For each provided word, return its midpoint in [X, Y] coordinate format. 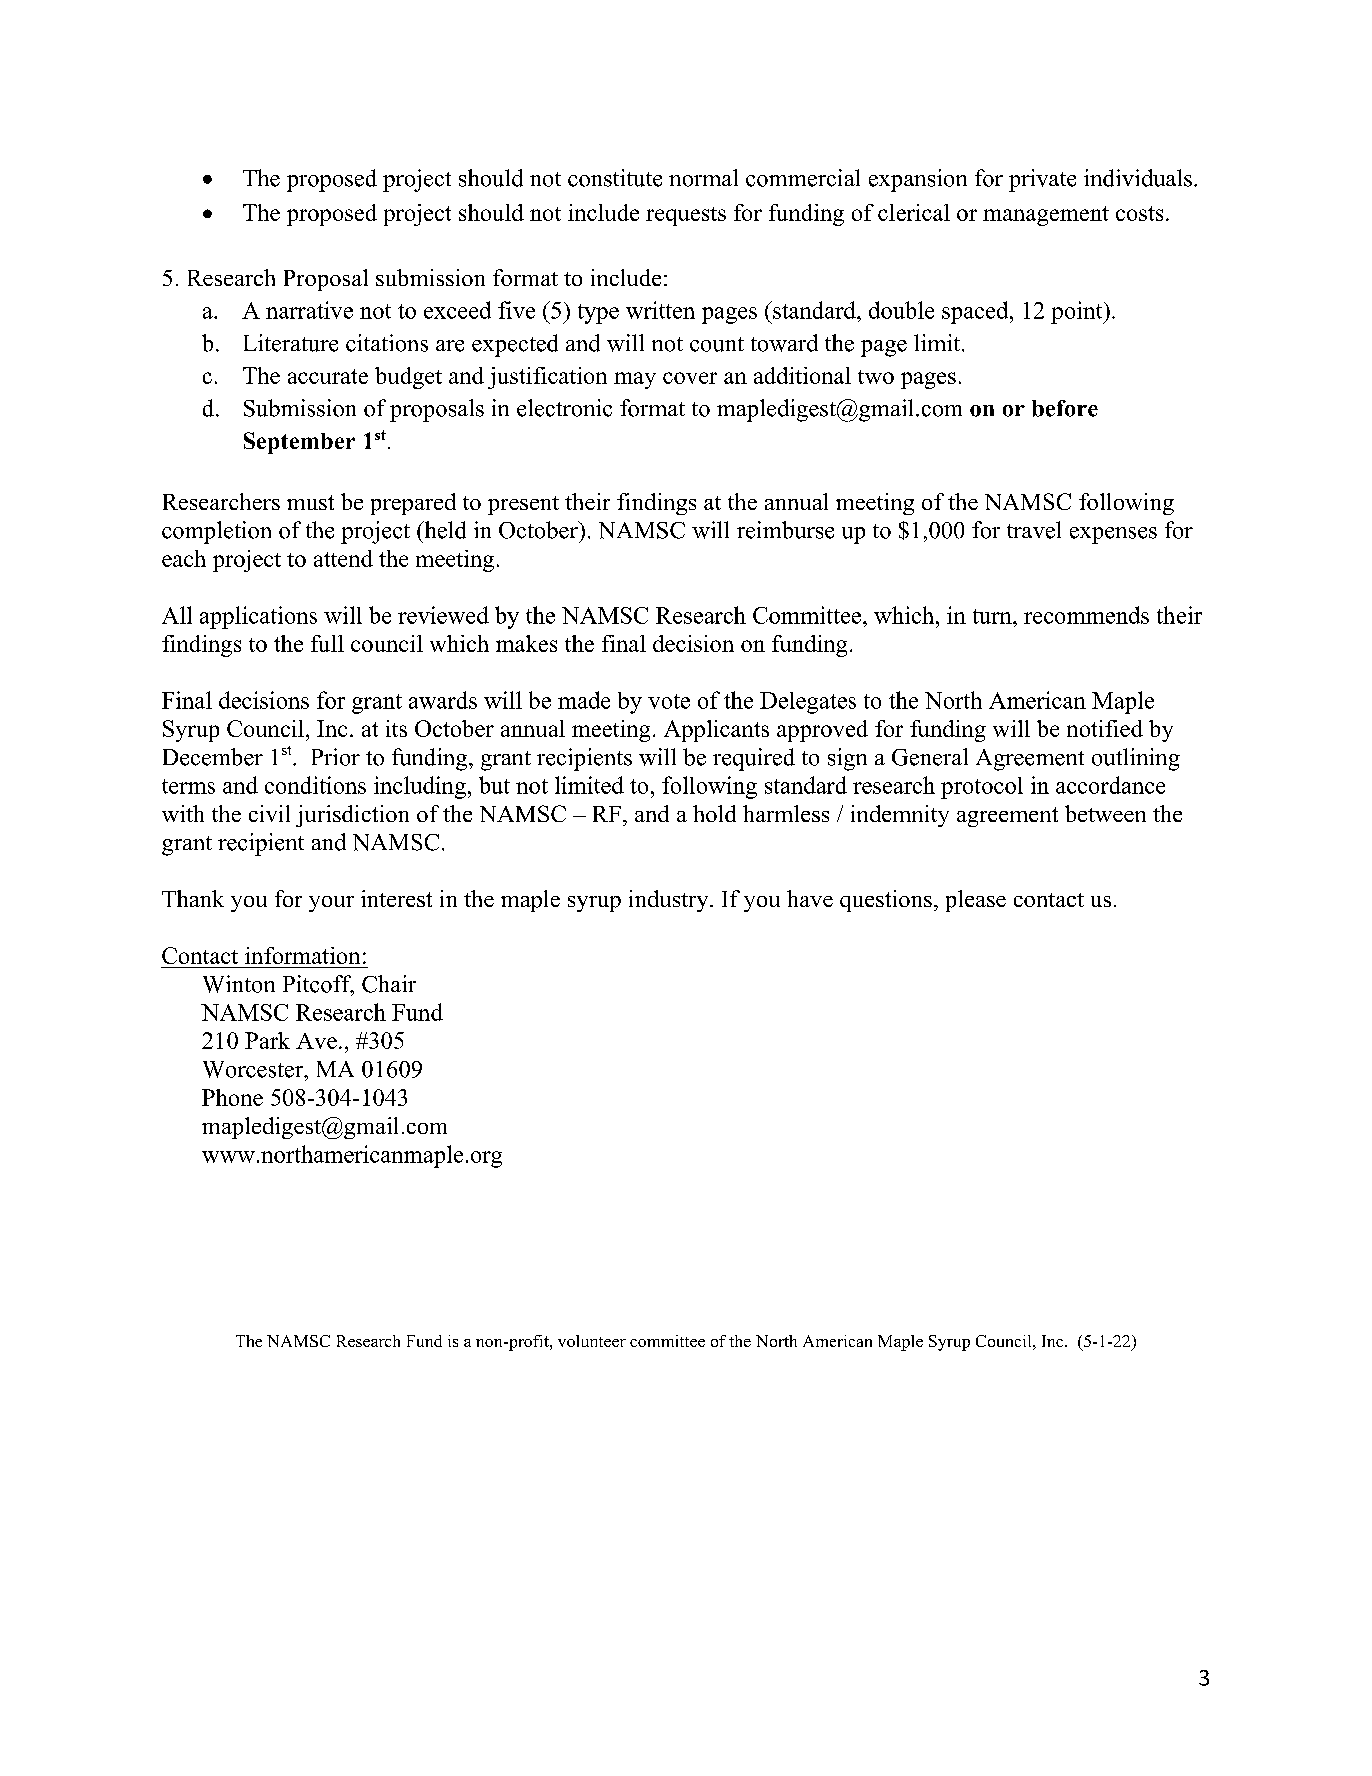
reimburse [785, 530]
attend [343, 558]
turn [993, 616]
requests [686, 216]
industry [670, 901]
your [331, 904]
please [976, 901]
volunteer [592, 1341]
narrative [309, 310]
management [1046, 216]
